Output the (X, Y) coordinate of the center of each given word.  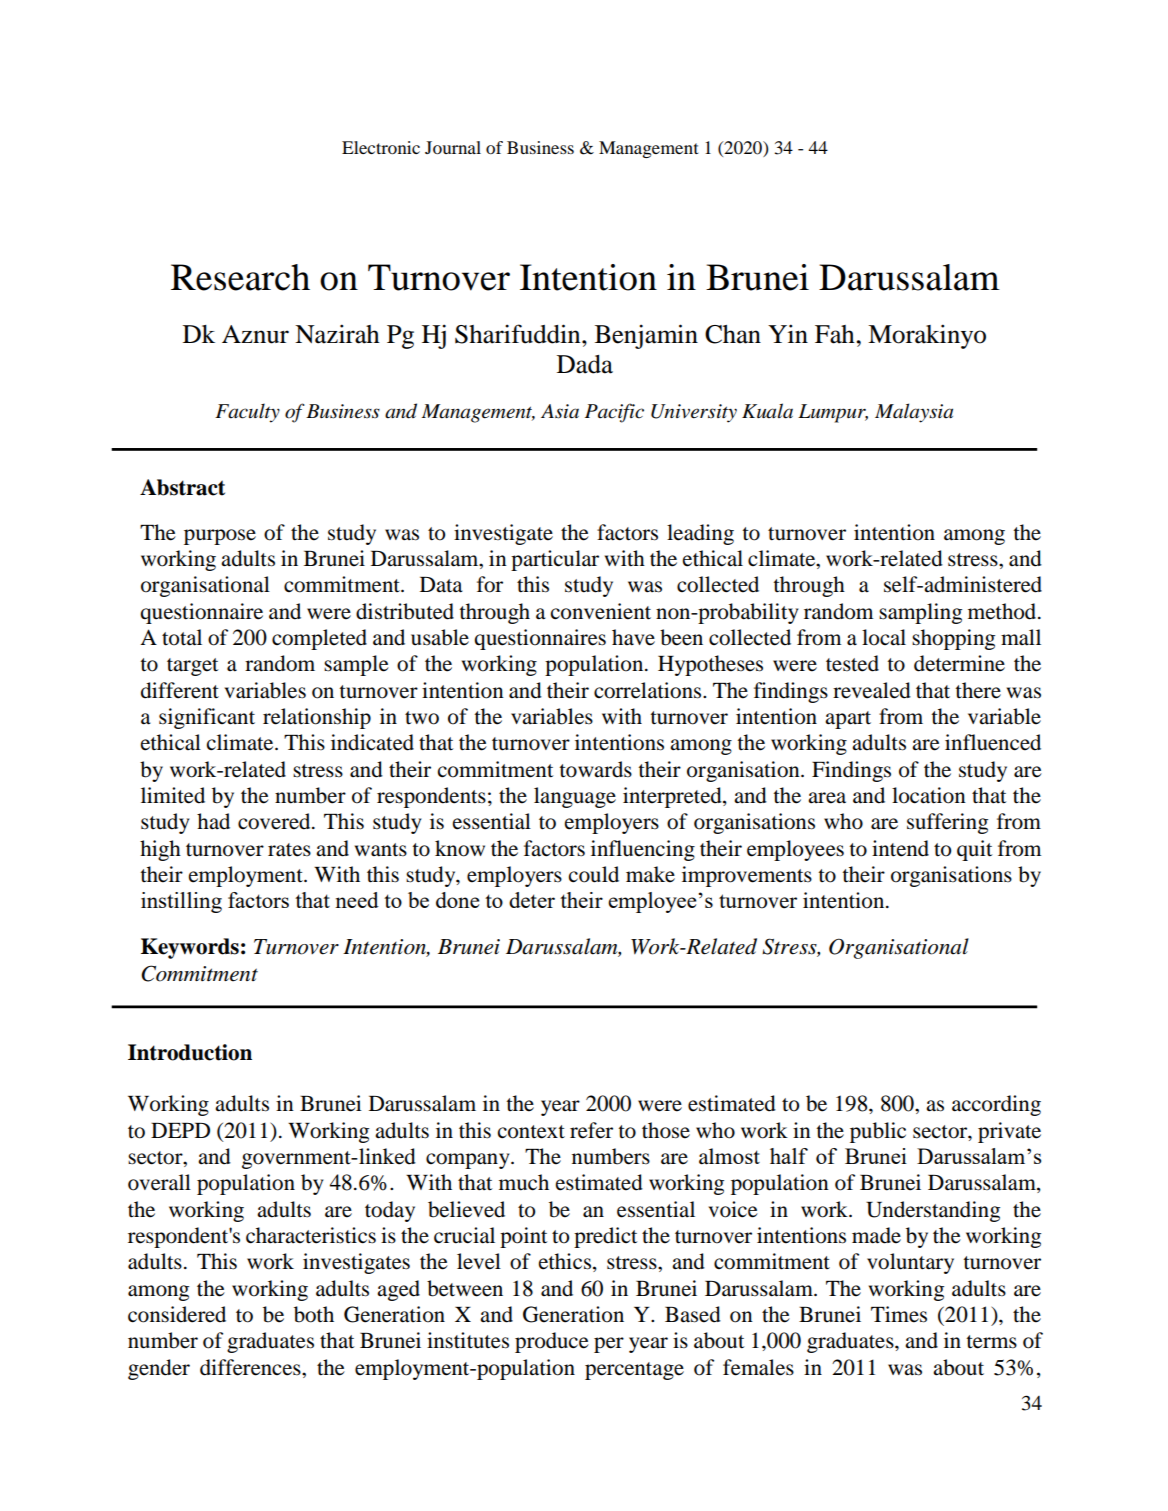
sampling (920, 613)
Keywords (190, 948)
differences (251, 1367)
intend (900, 848)
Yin (788, 333)
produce (552, 1342)
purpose (220, 537)
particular (555, 560)
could (594, 874)
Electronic (381, 147)
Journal (453, 147)
